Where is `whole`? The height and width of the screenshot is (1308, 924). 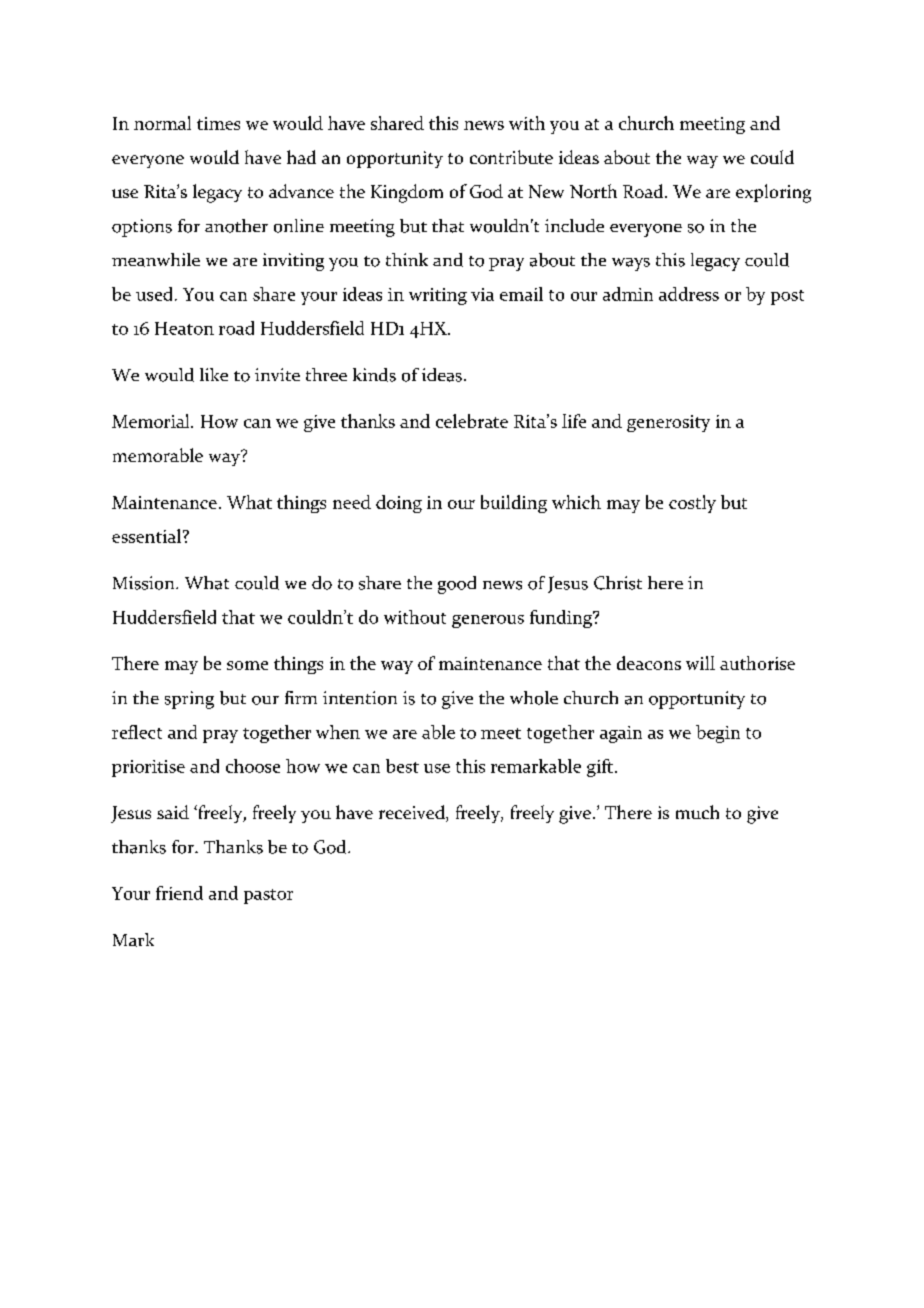 whole is located at coordinates (534, 698).
